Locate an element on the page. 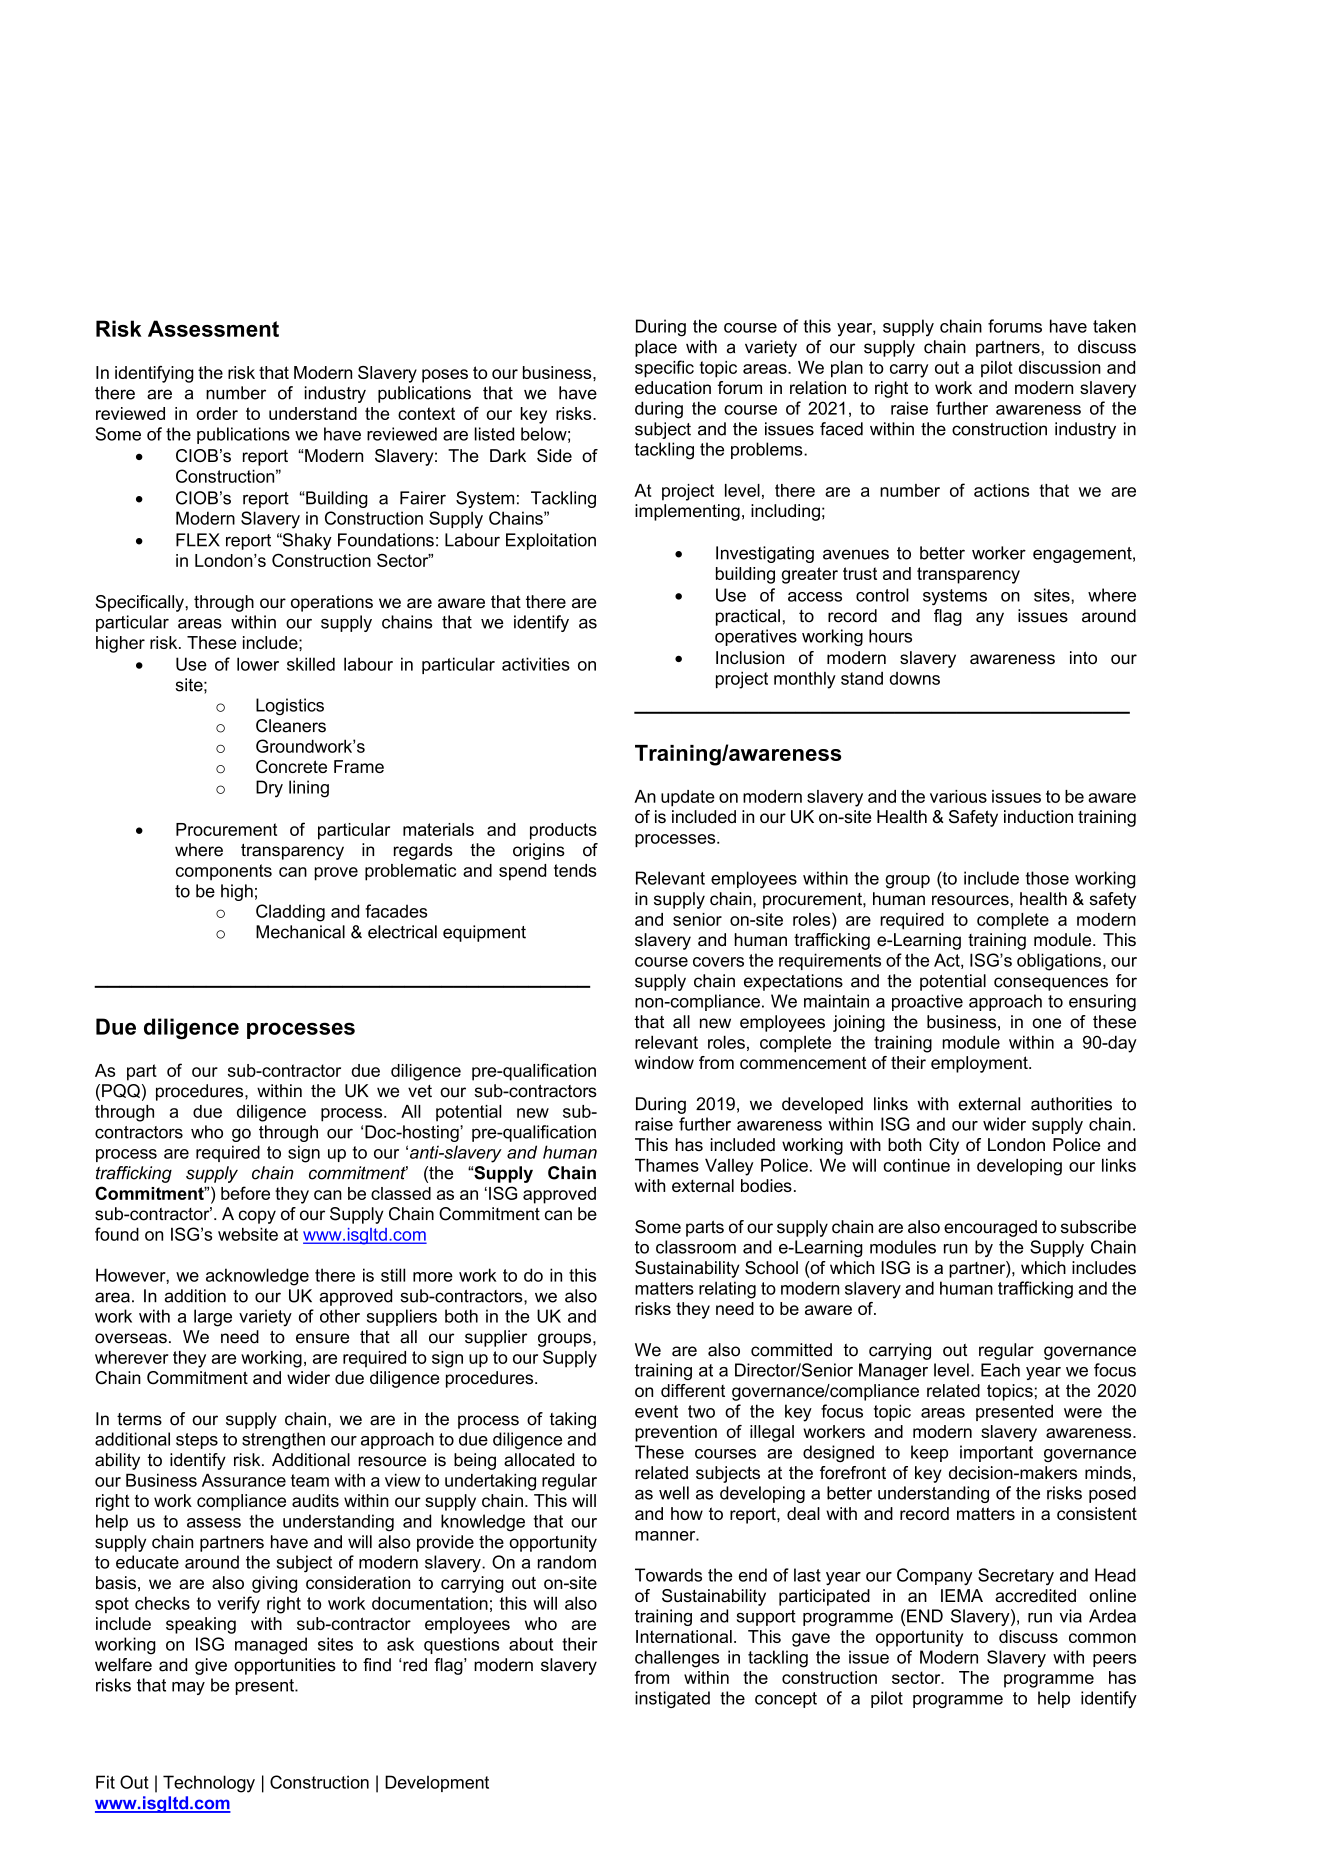 The width and height of the document is (1326, 1876). Technology is located at coordinates (209, 1784).
